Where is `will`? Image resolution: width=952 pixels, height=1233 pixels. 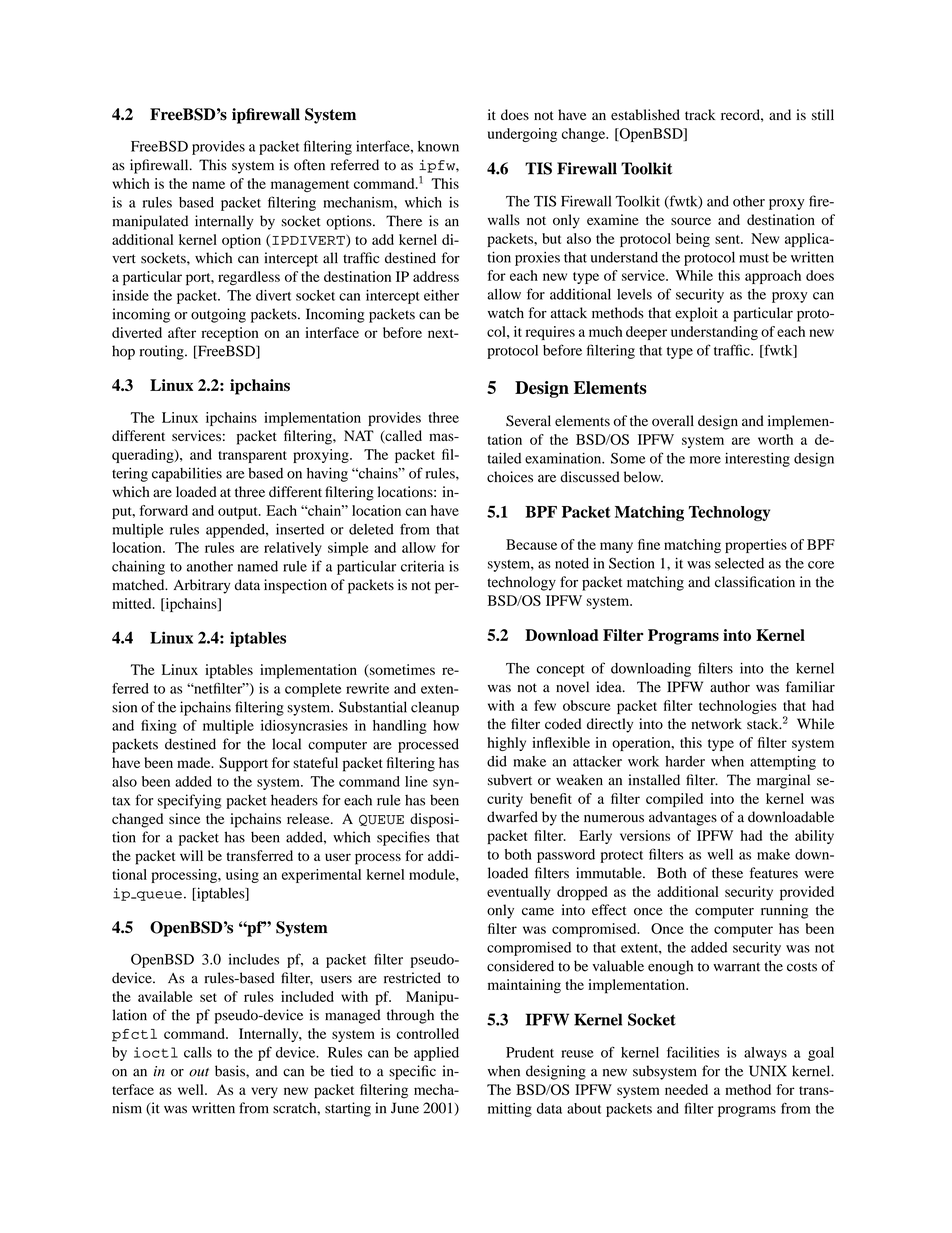 will is located at coordinates (191, 855).
